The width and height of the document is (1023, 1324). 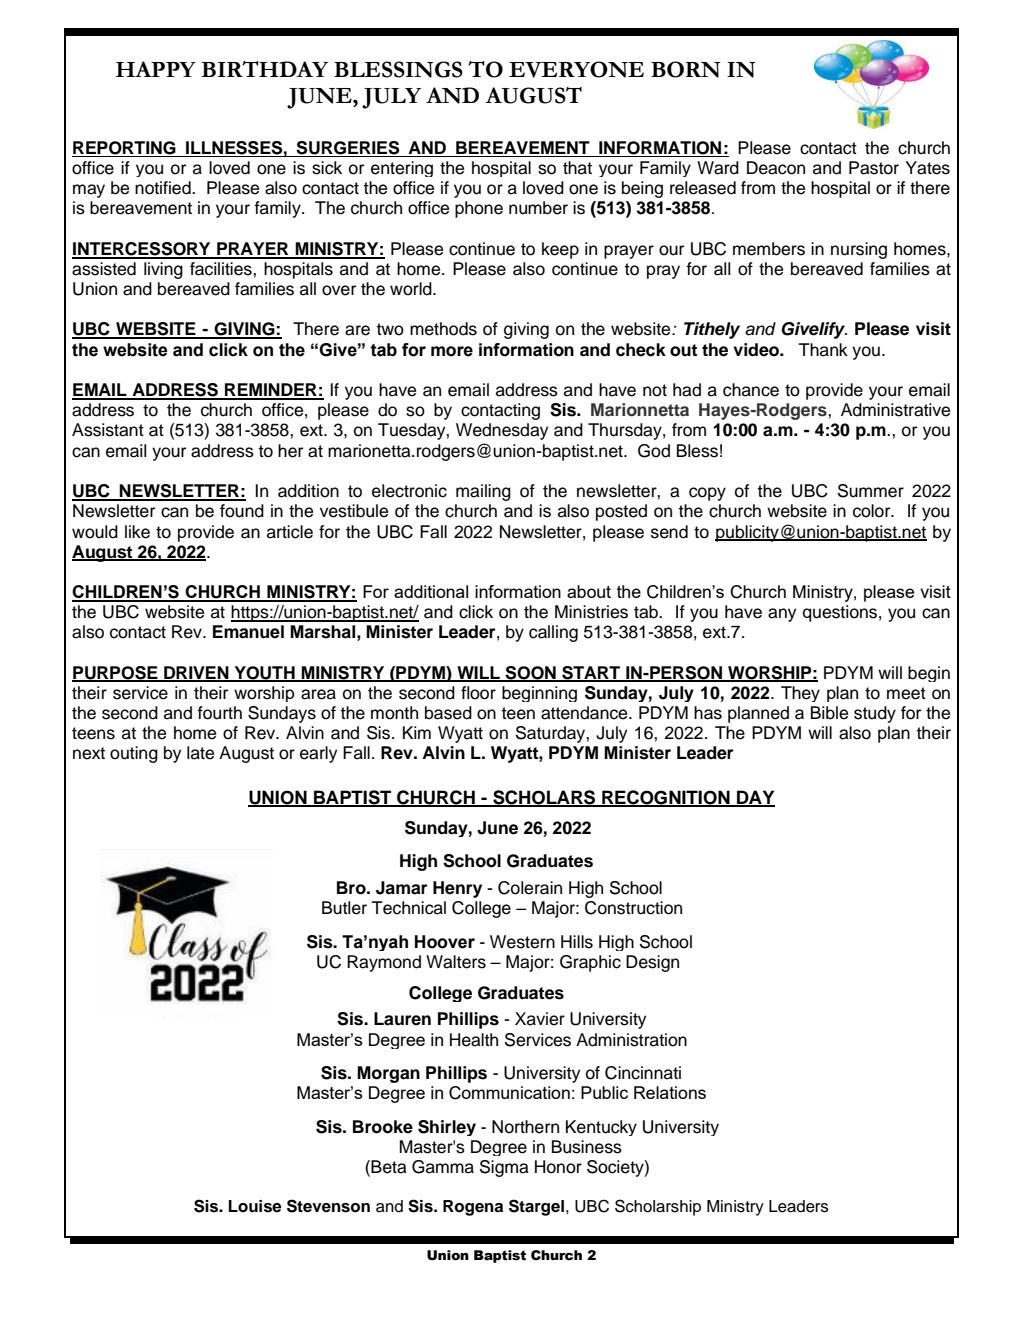 What do you see at coordinates (823, 350) in the document?
I see `Thank` at bounding box center [823, 350].
